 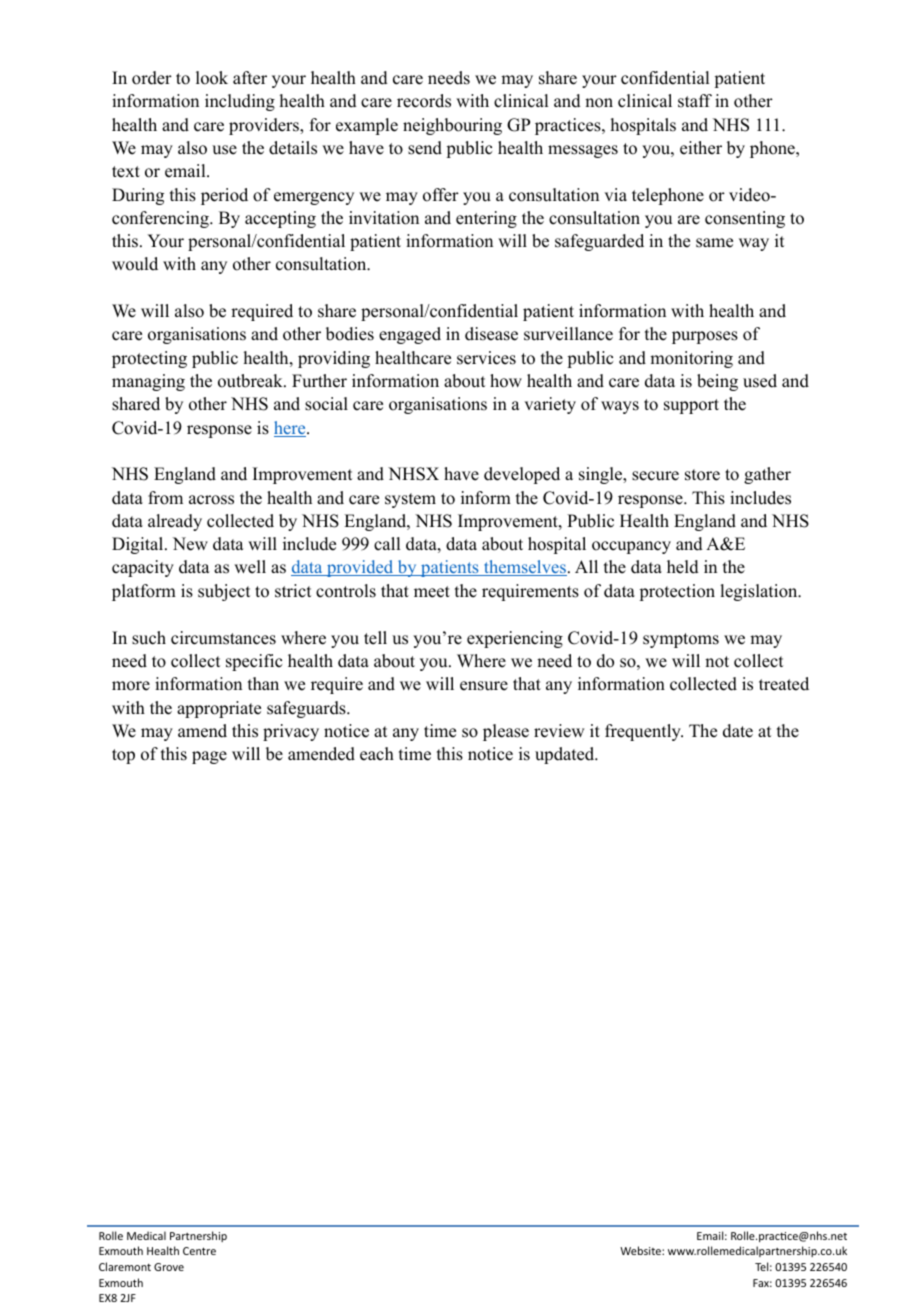 I want to click on Website, so click(x=641, y=1250).
